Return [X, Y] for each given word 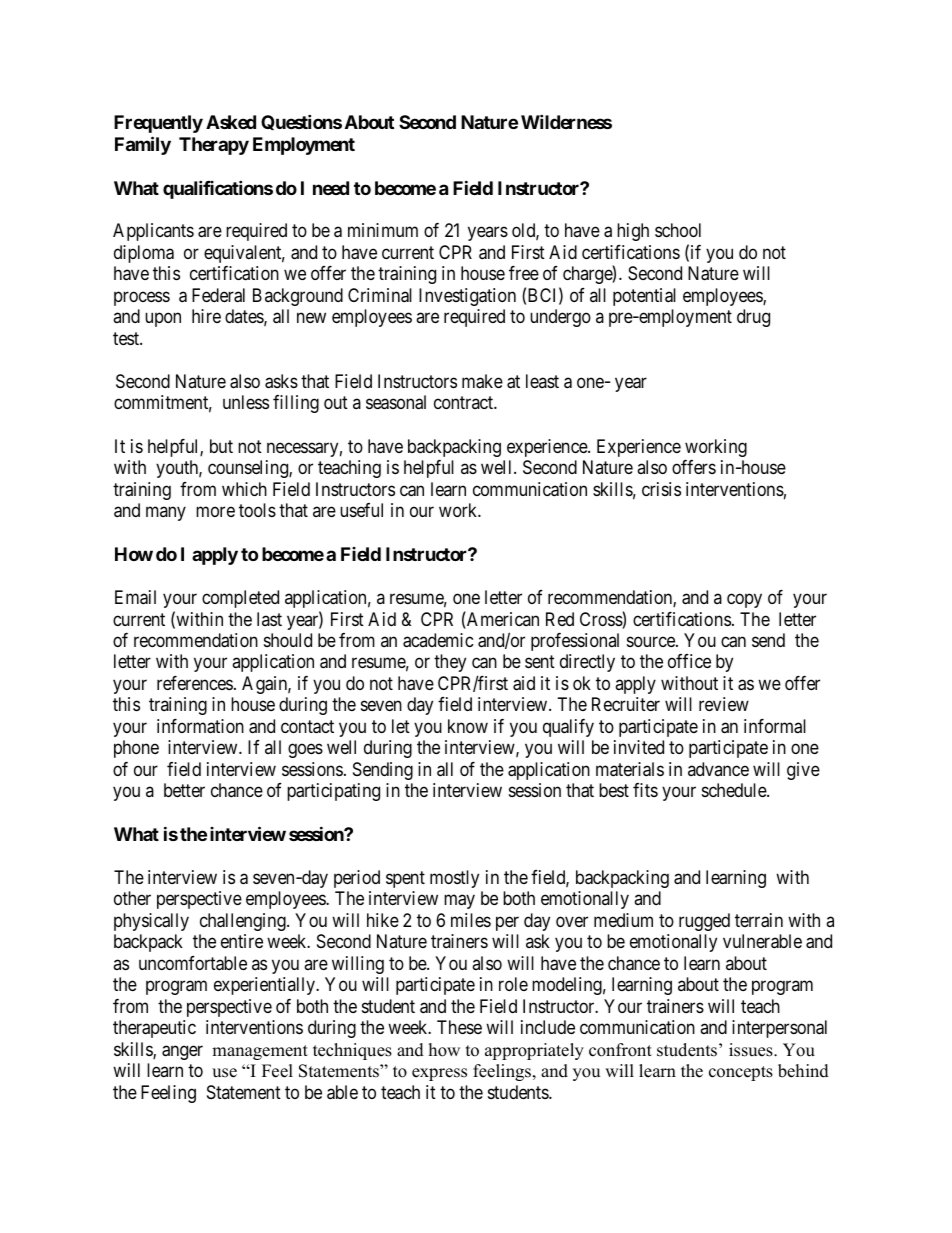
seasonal [396, 402]
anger [182, 1052]
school [678, 230]
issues [752, 1050]
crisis [661, 489]
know [468, 726]
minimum [383, 230]
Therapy [214, 146]
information [200, 726]
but [221, 446]
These [459, 1027]
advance [718, 769]
